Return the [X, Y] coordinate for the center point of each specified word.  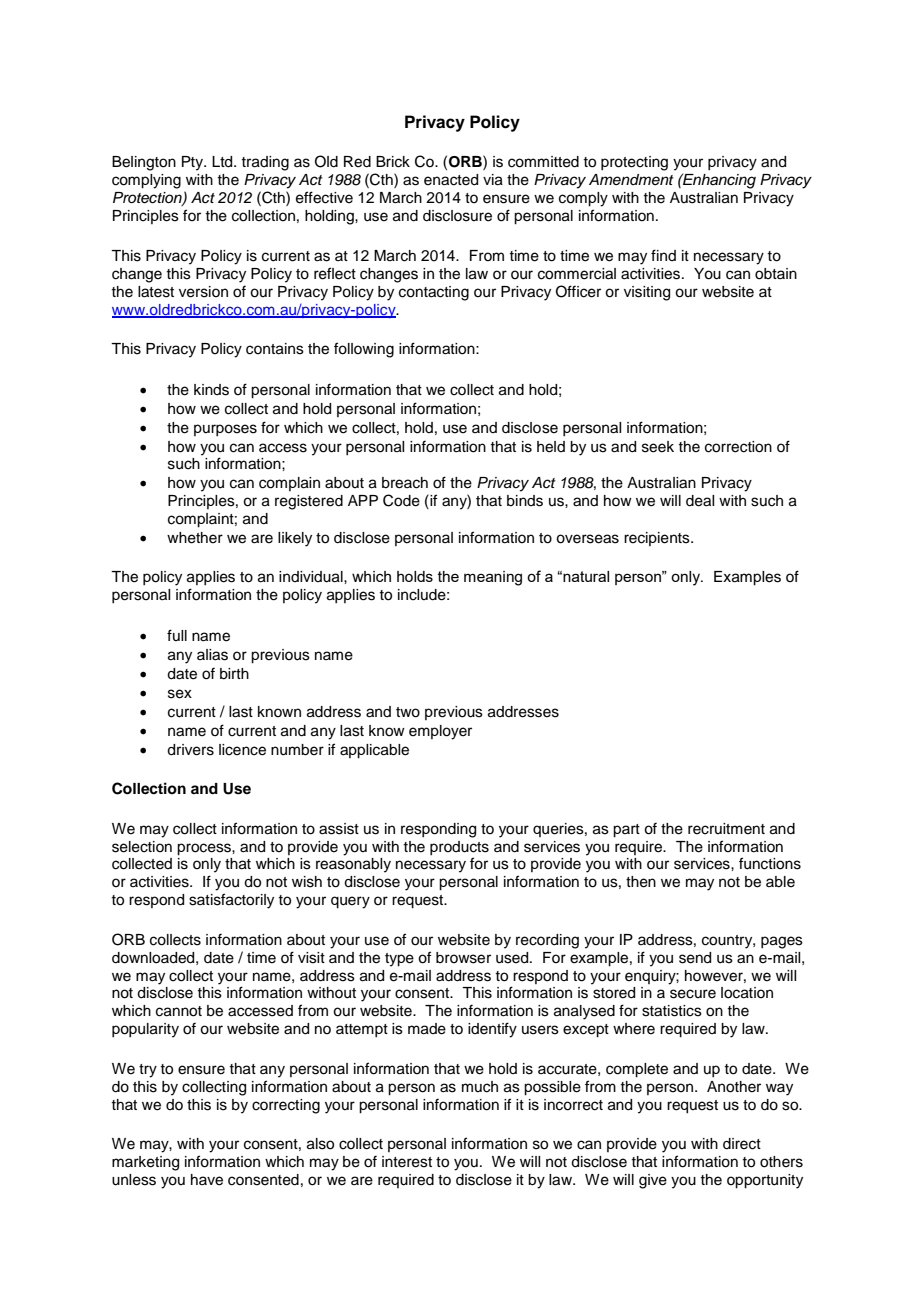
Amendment [631, 179]
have [207, 1180]
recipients [658, 539]
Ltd [223, 162]
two [408, 712]
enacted [451, 180]
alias [212, 655]
